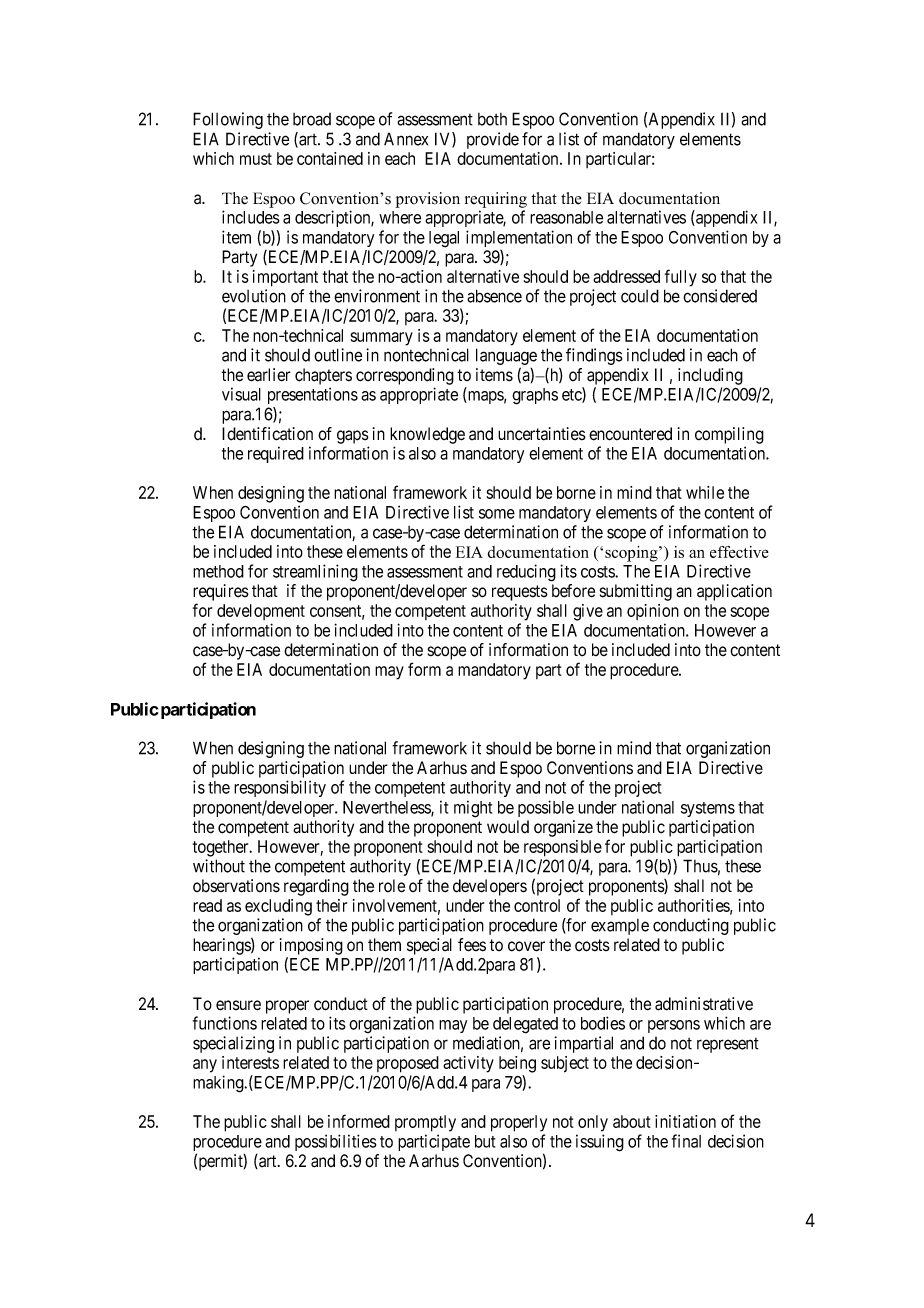 The height and width of the screenshot is (1308, 924). What do you see at coordinates (280, 788) in the screenshot?
I see `responsibility` at bounding box center [280, 788].
